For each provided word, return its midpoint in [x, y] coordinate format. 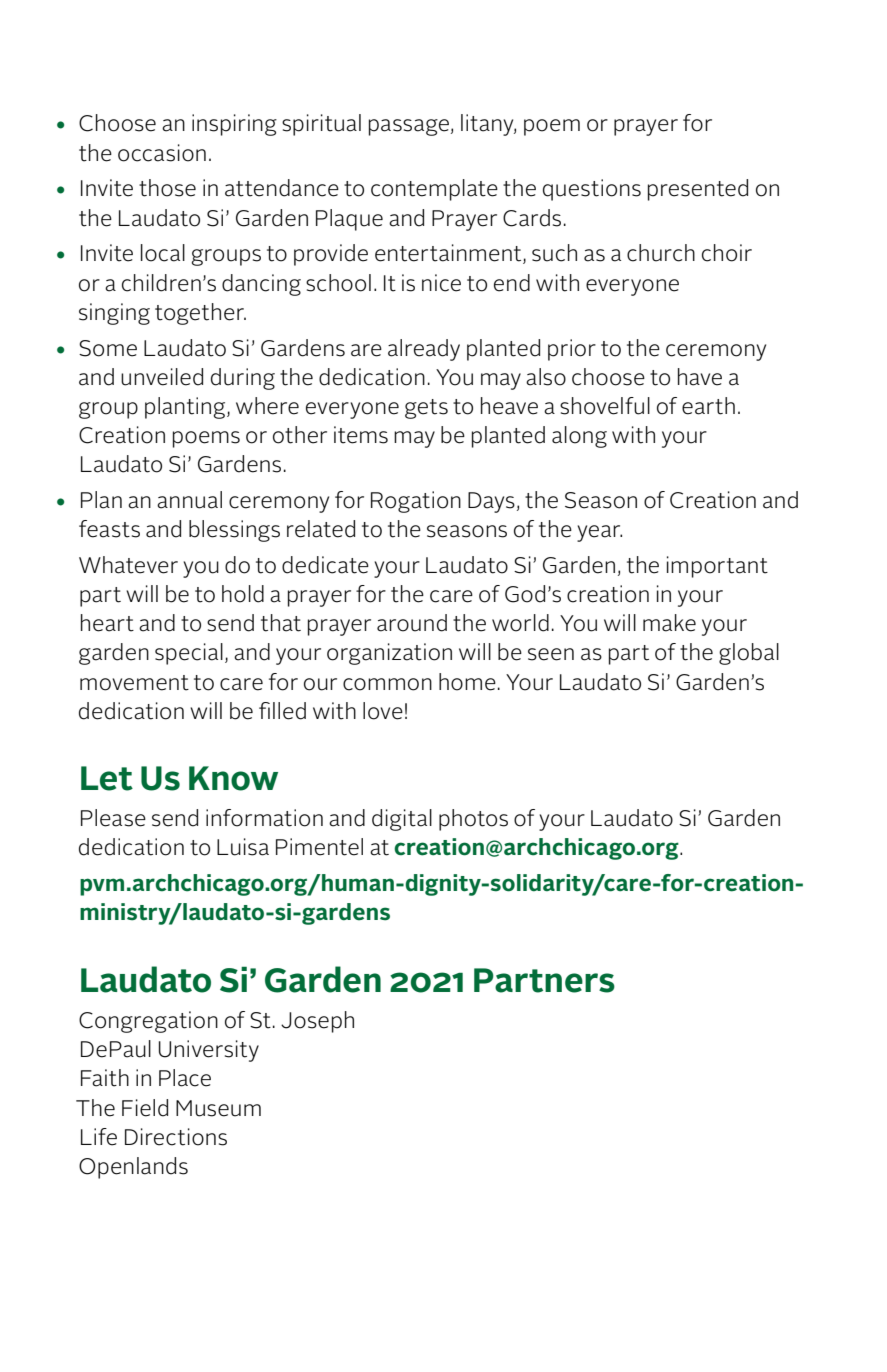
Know [233, 778]
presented [698, 190]
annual [189, 500]
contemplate [434, 190]
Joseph [317, 1022]
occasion [162, 153]
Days [491, 502]
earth [708, 406]
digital [402, 820]
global [749, 654]
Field [145, 1108]
